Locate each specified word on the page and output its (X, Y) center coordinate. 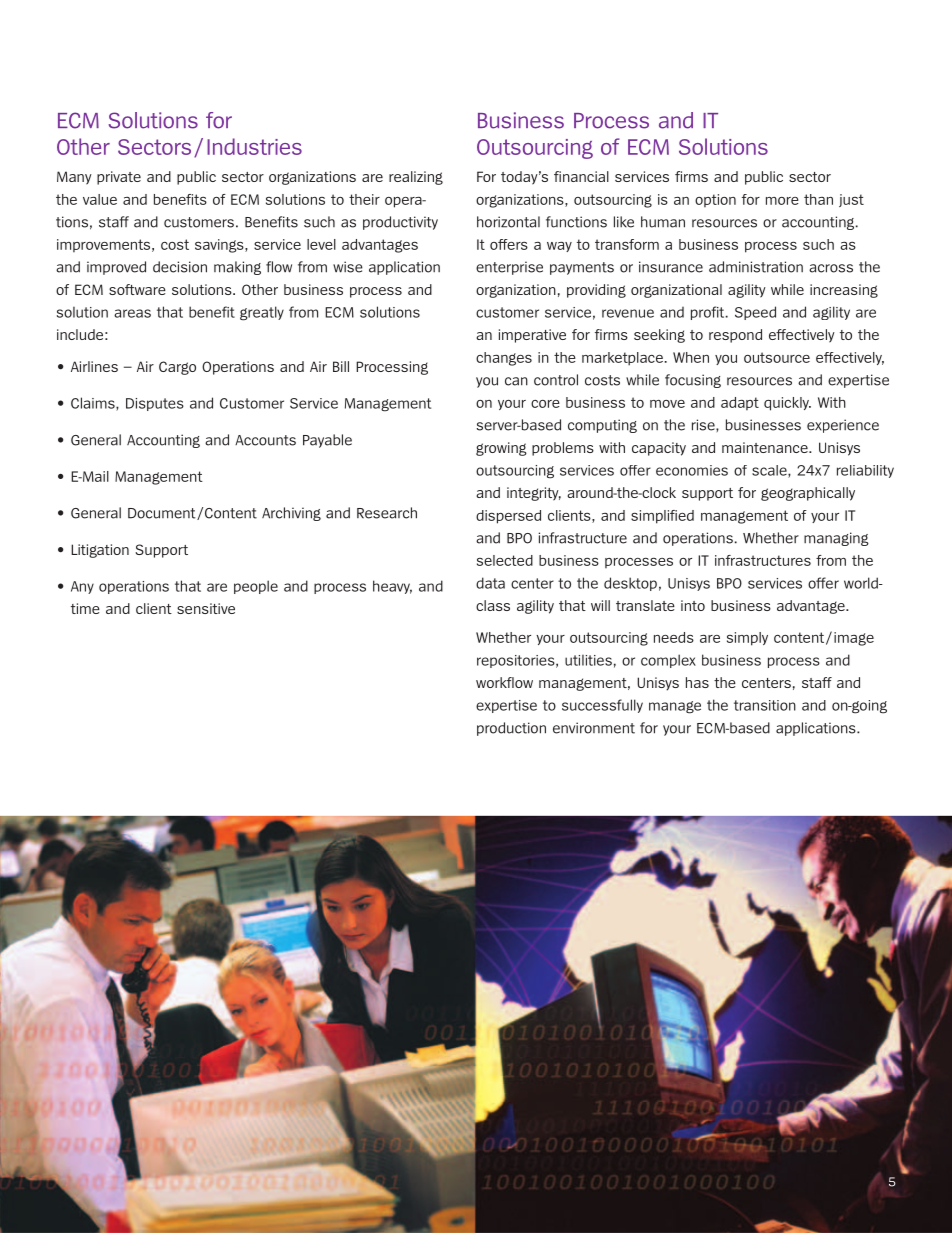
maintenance (766, 447)
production (511, 729)
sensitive (206, 608)
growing (501, 449)
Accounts (265, 440)
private (119, 178)
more (782, 201)
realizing (416, 178)
